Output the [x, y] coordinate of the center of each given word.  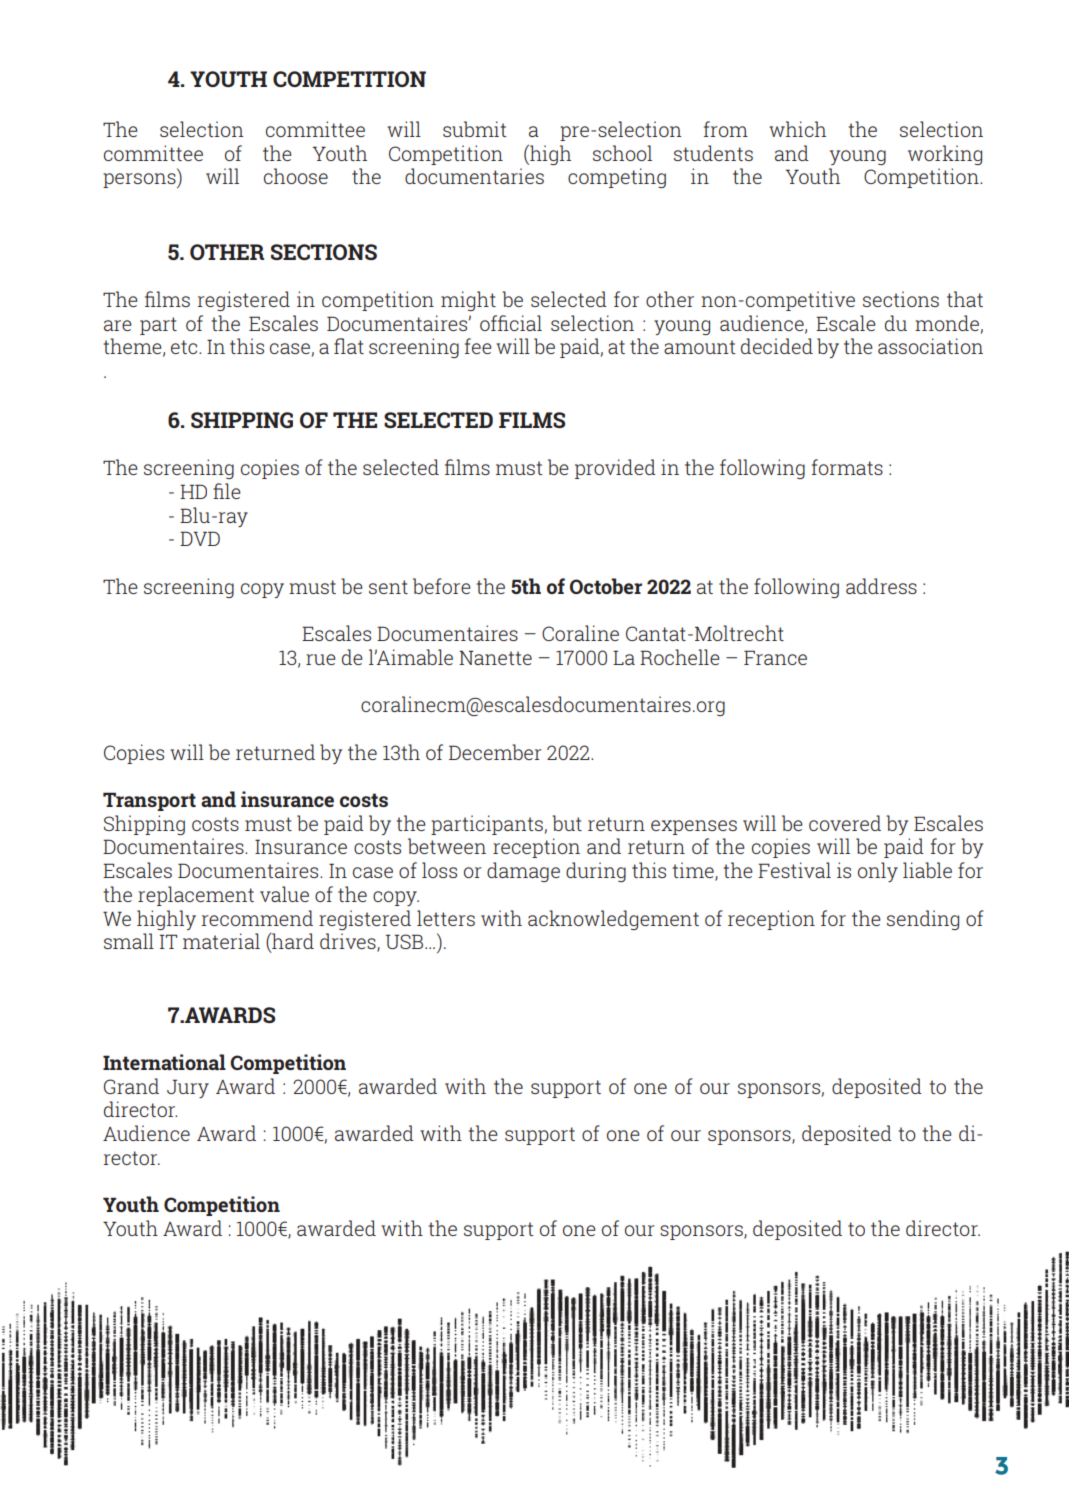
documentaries [474, 176]
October [606, 586]
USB [406, 941]
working [945, 155]
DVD [200, 538]
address [881, 586]
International [164, 1062]
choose [296, 176]
